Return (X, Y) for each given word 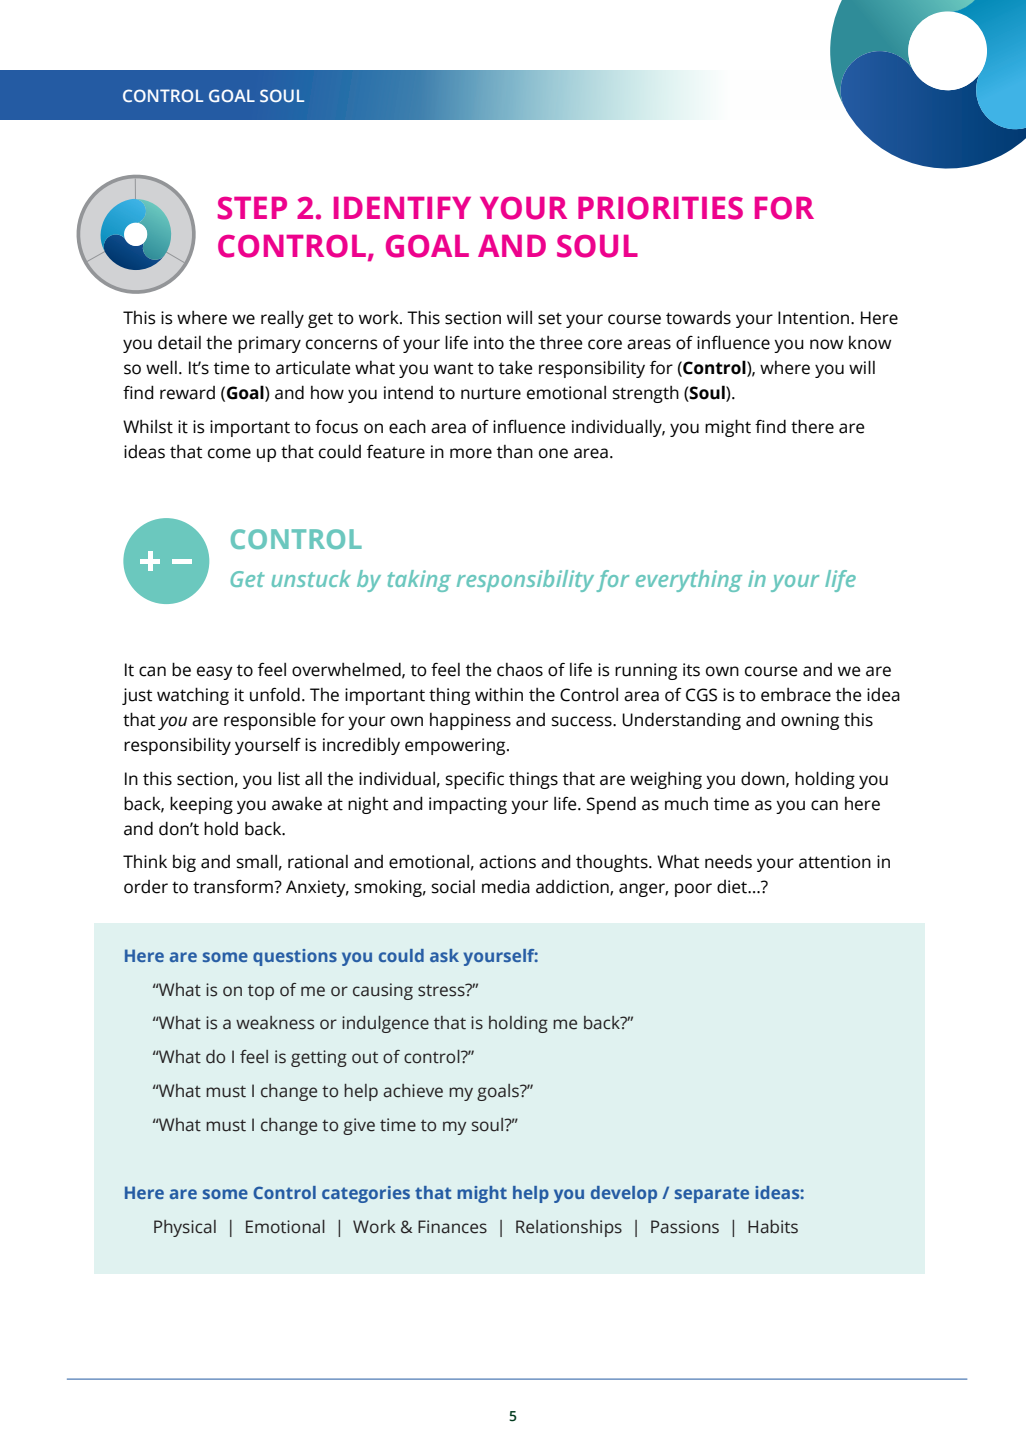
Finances (452, 1227)
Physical (185, 1228)
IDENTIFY (402, 208)
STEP (252, 208)
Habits (773, 1227)
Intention (813, 318)
